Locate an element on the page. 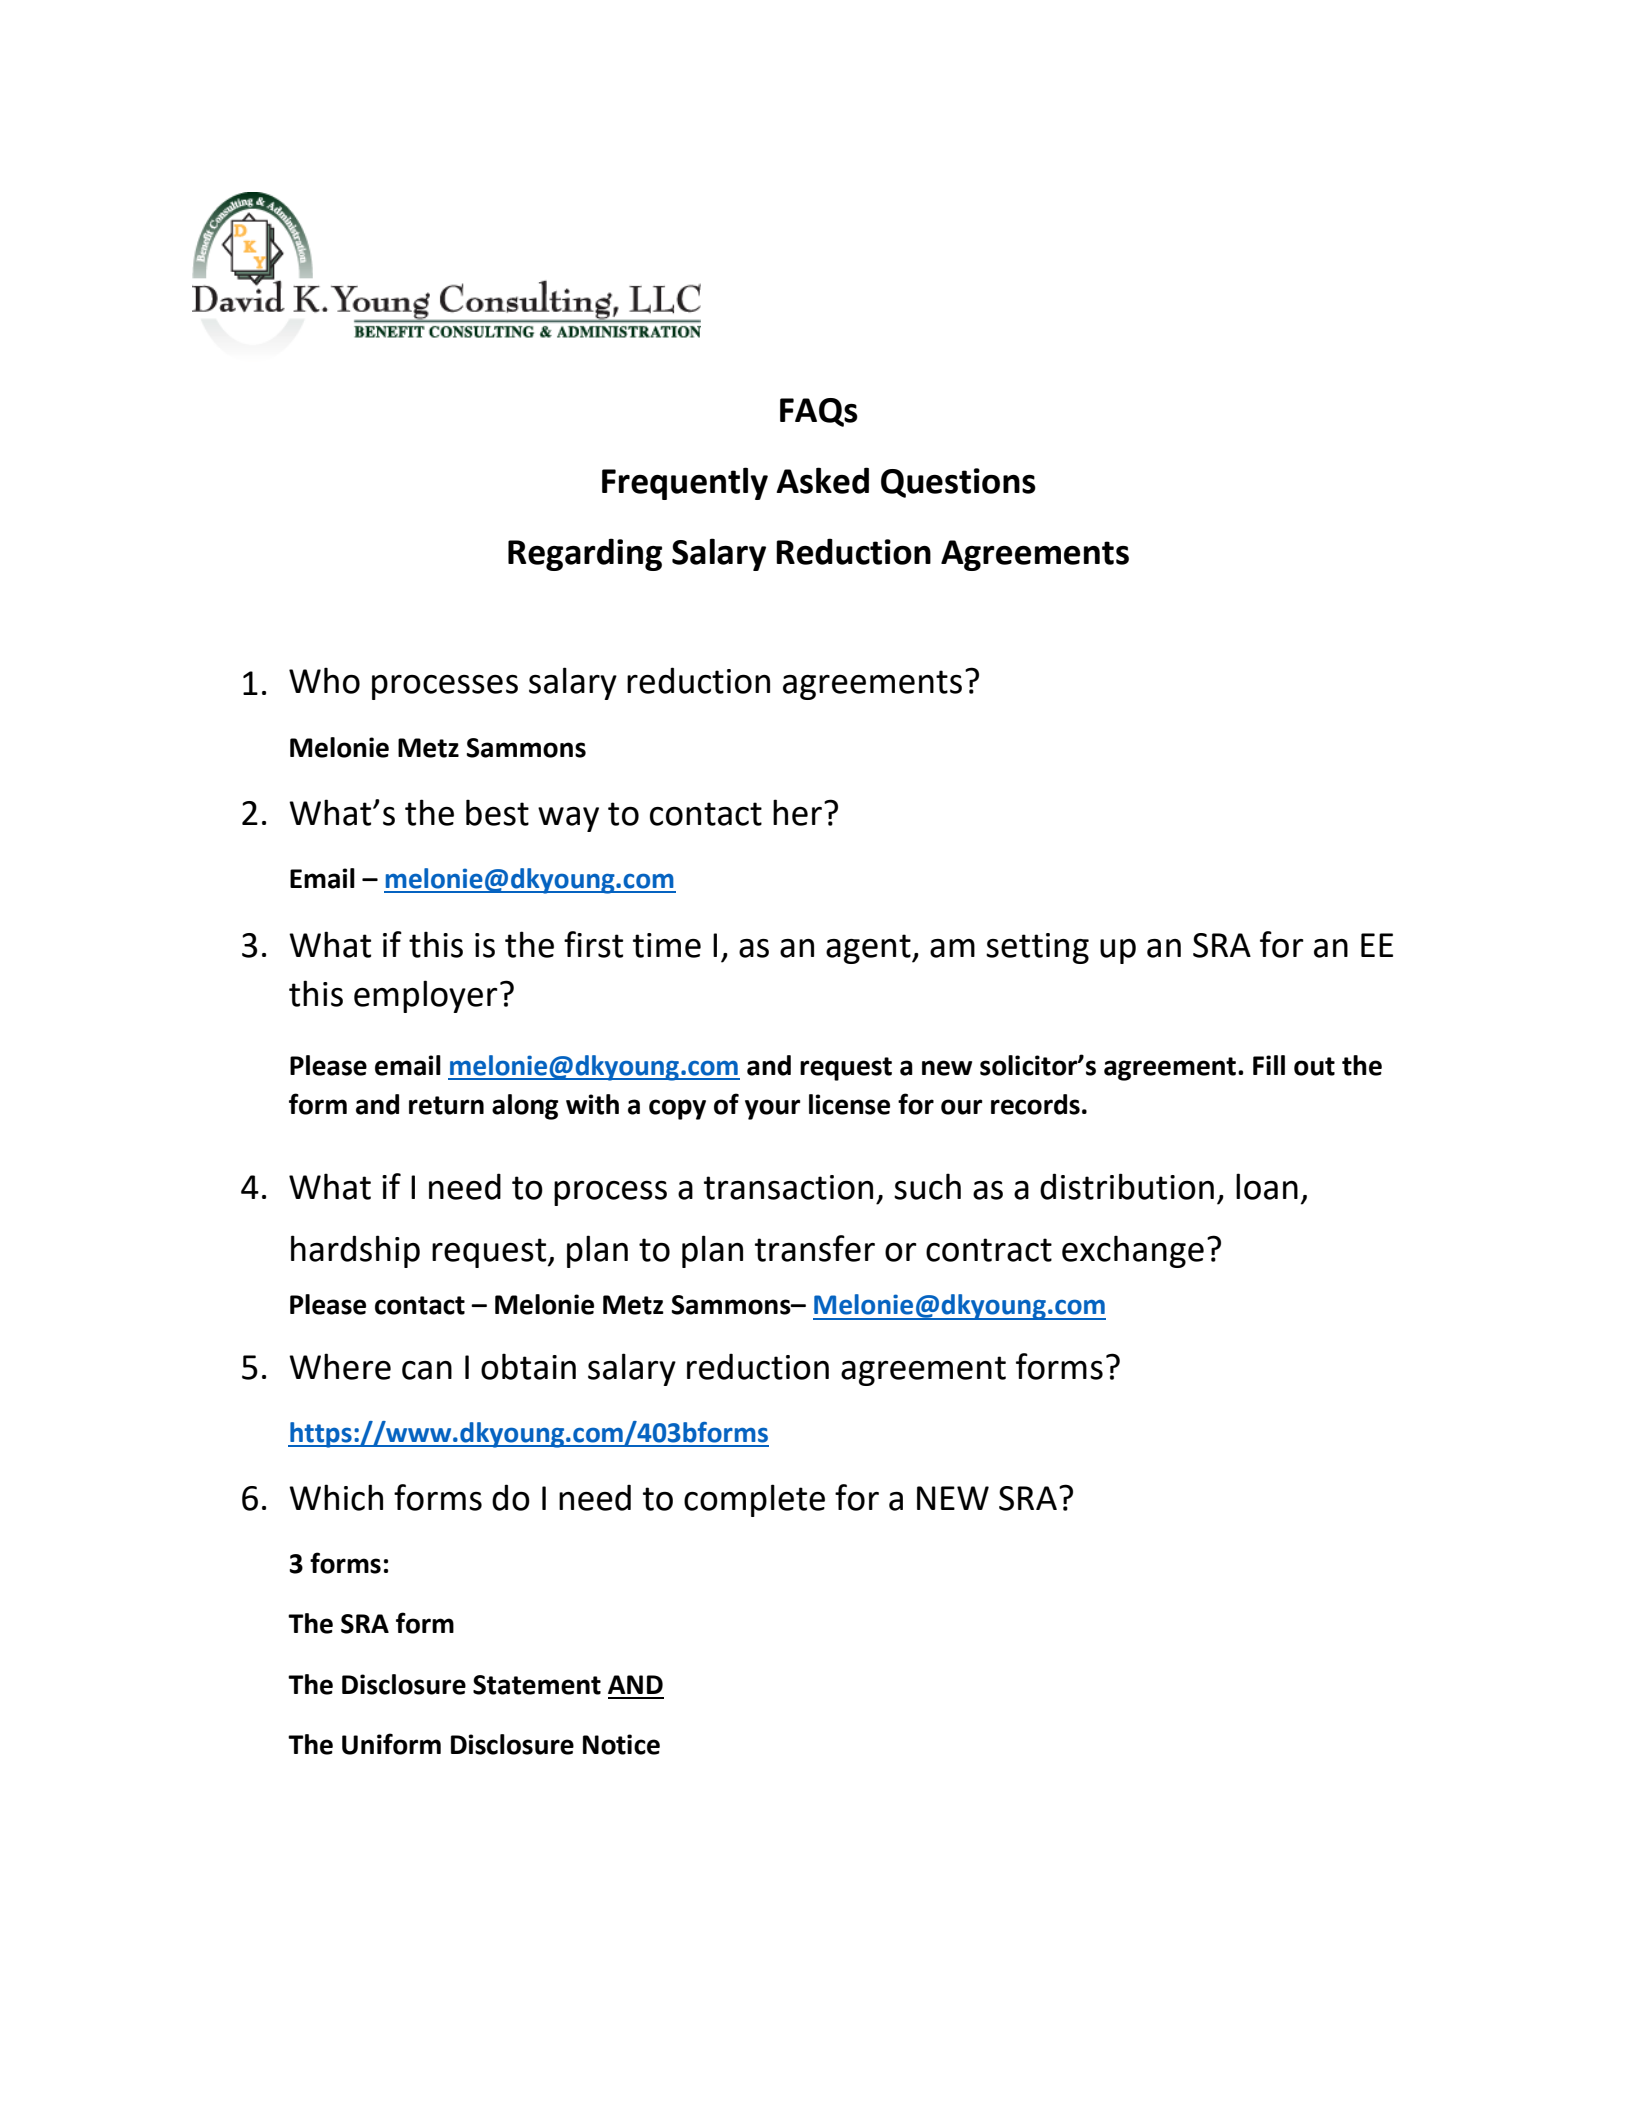 The image size is (1636, 2117). can is located at coordinates (427, 1370).
